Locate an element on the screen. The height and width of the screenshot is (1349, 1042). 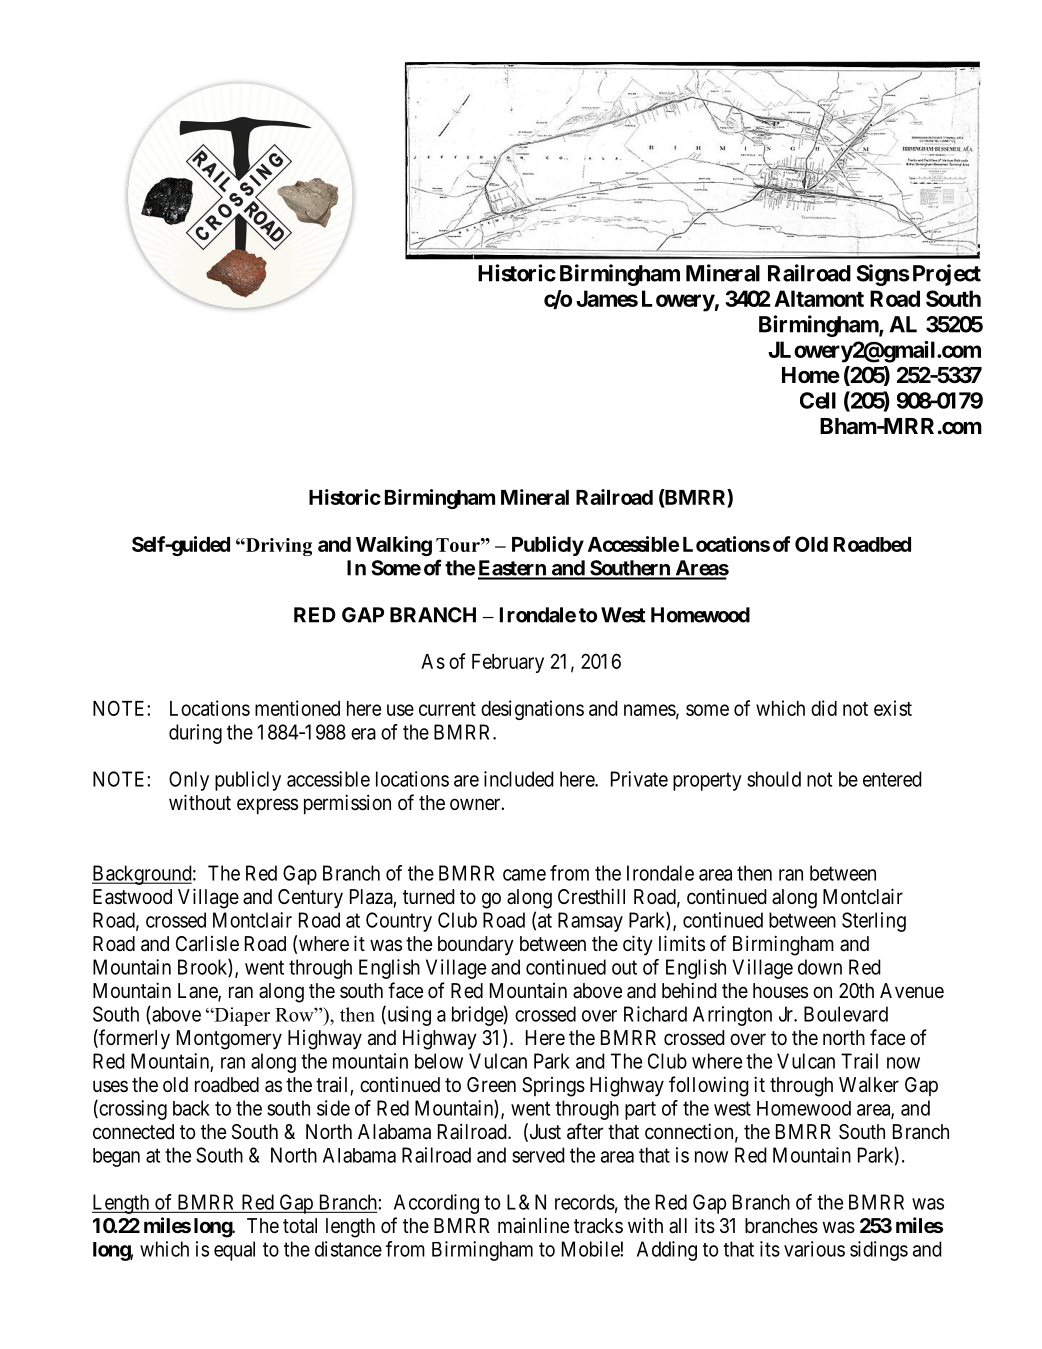
Project is located at coordinates (947, 275).
